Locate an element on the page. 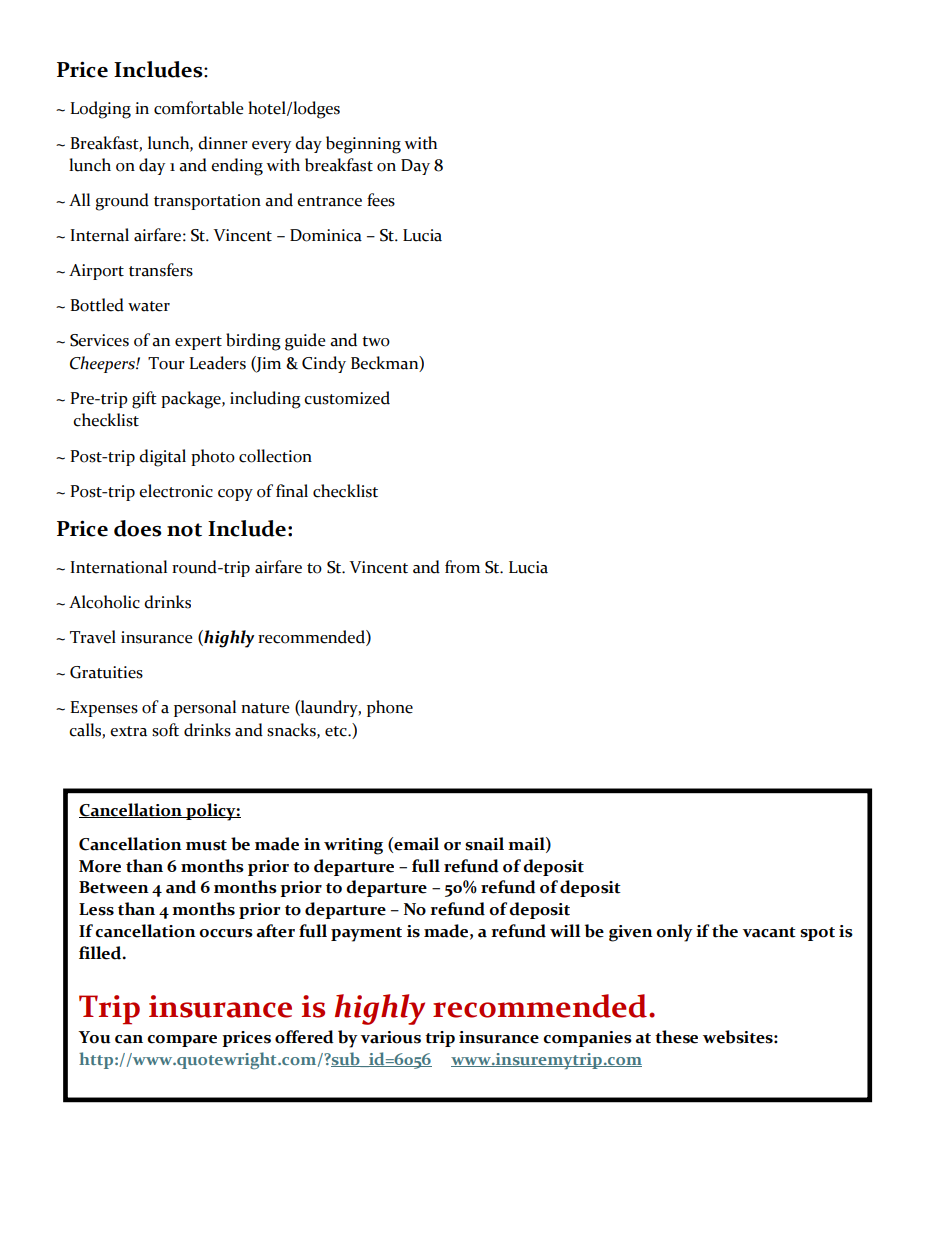  two is located at coordinates (376, 341).
